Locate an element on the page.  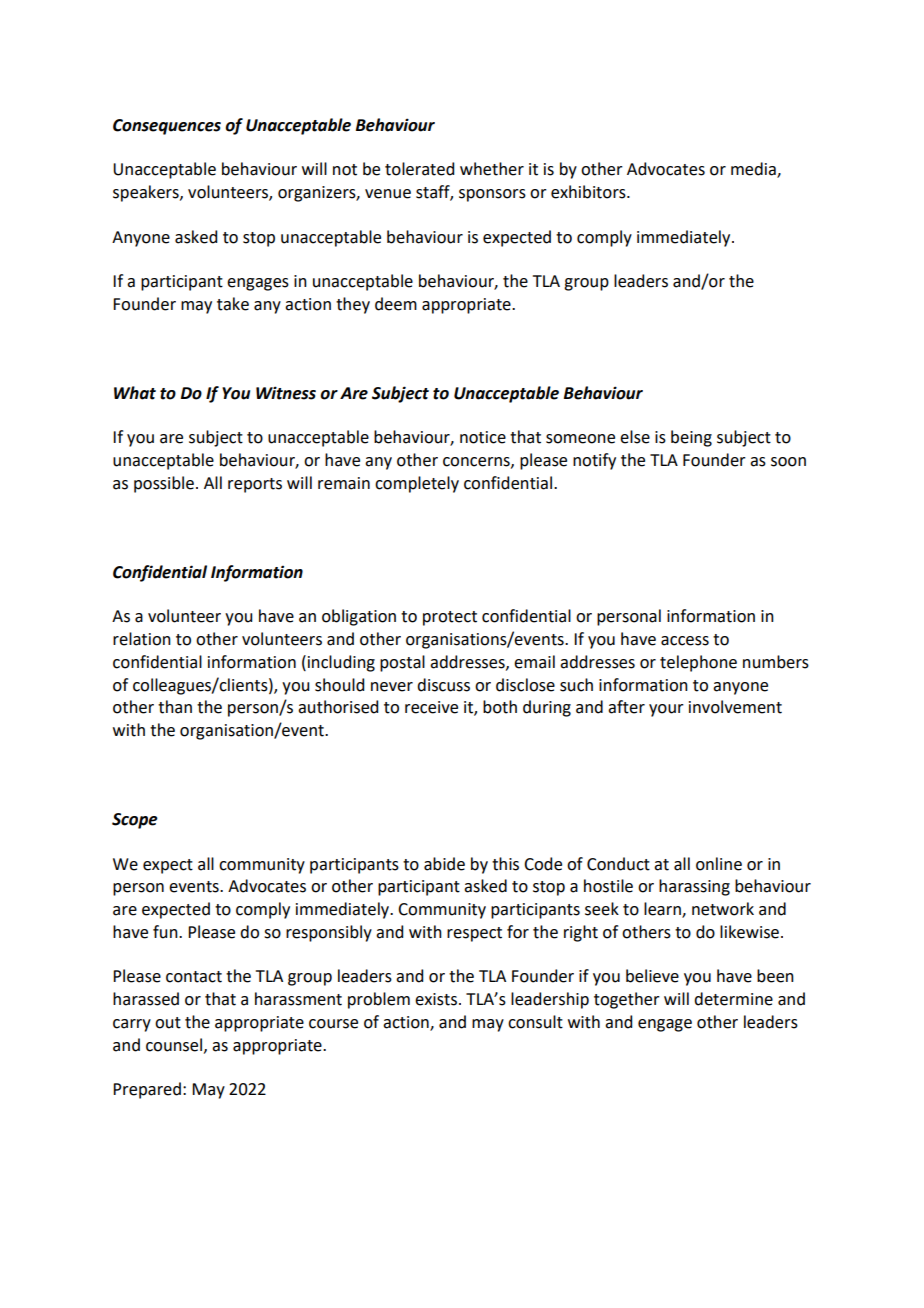
counsel is located at coordinates (175, 1045).
